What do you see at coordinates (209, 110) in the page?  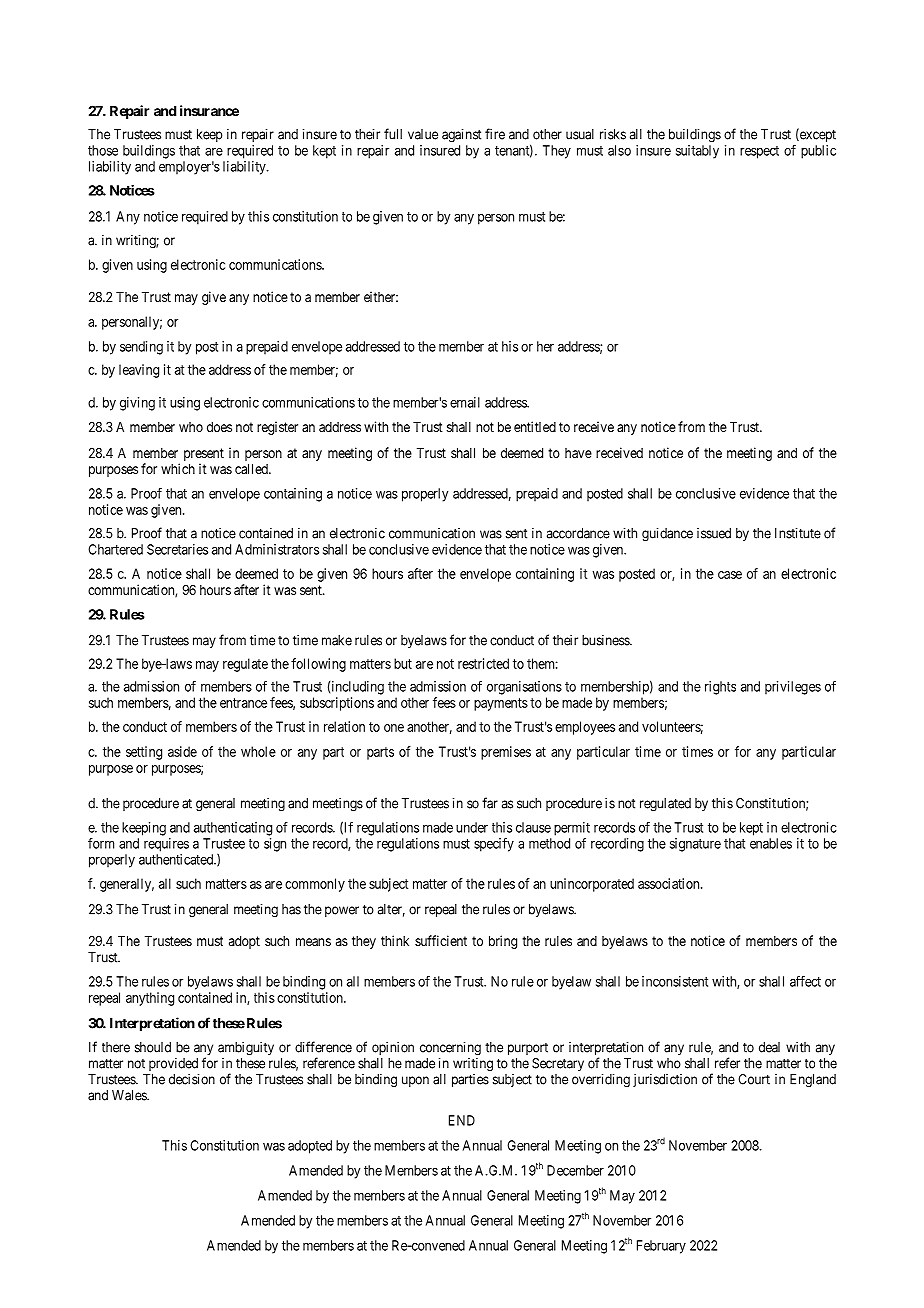 I see `insurance` at bounding box center [209, 110].
